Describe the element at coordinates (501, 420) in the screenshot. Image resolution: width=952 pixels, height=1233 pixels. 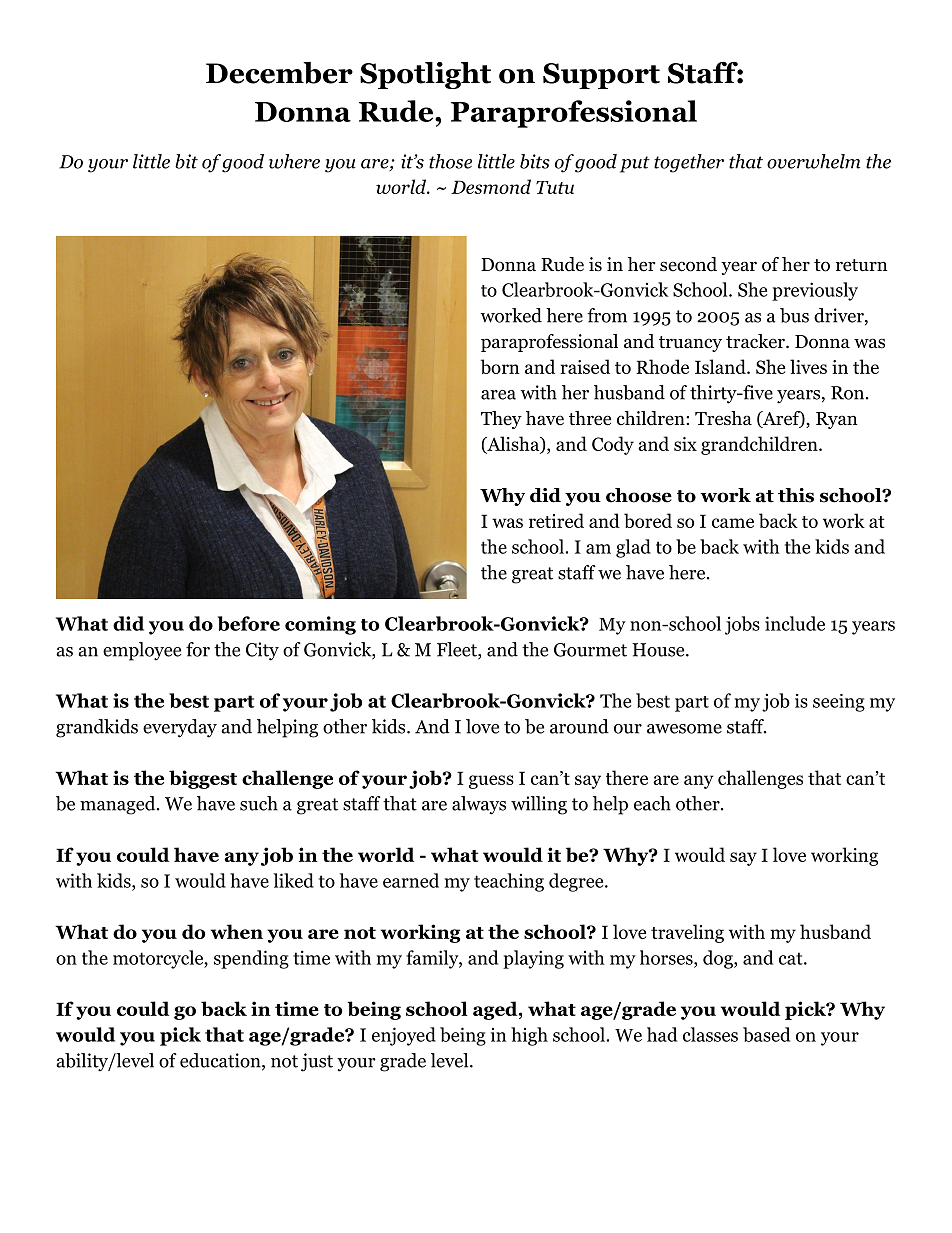
I see `They` at that location.
